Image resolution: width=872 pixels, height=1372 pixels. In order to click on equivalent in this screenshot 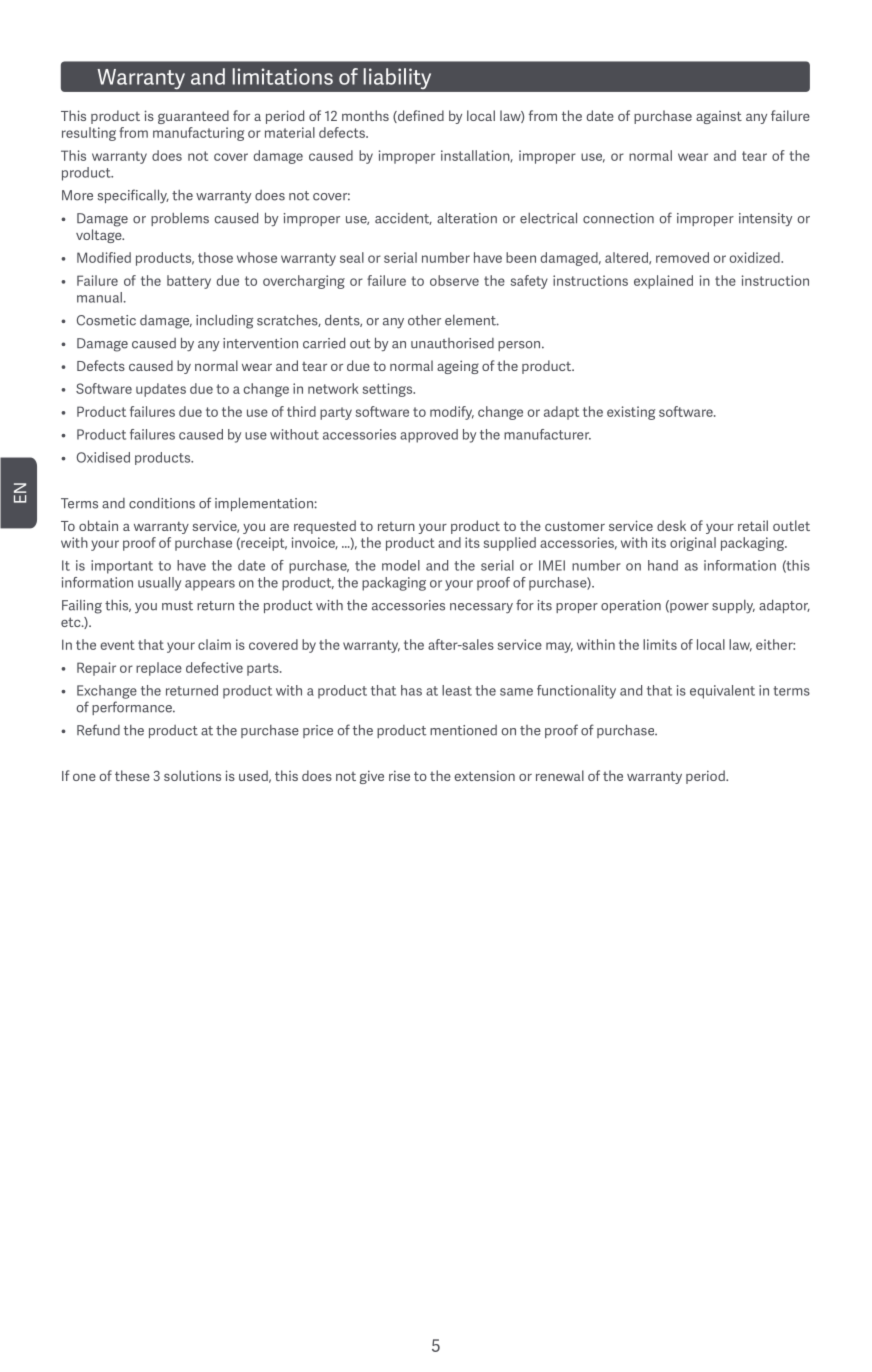, I will do `click(722, 692)`.
